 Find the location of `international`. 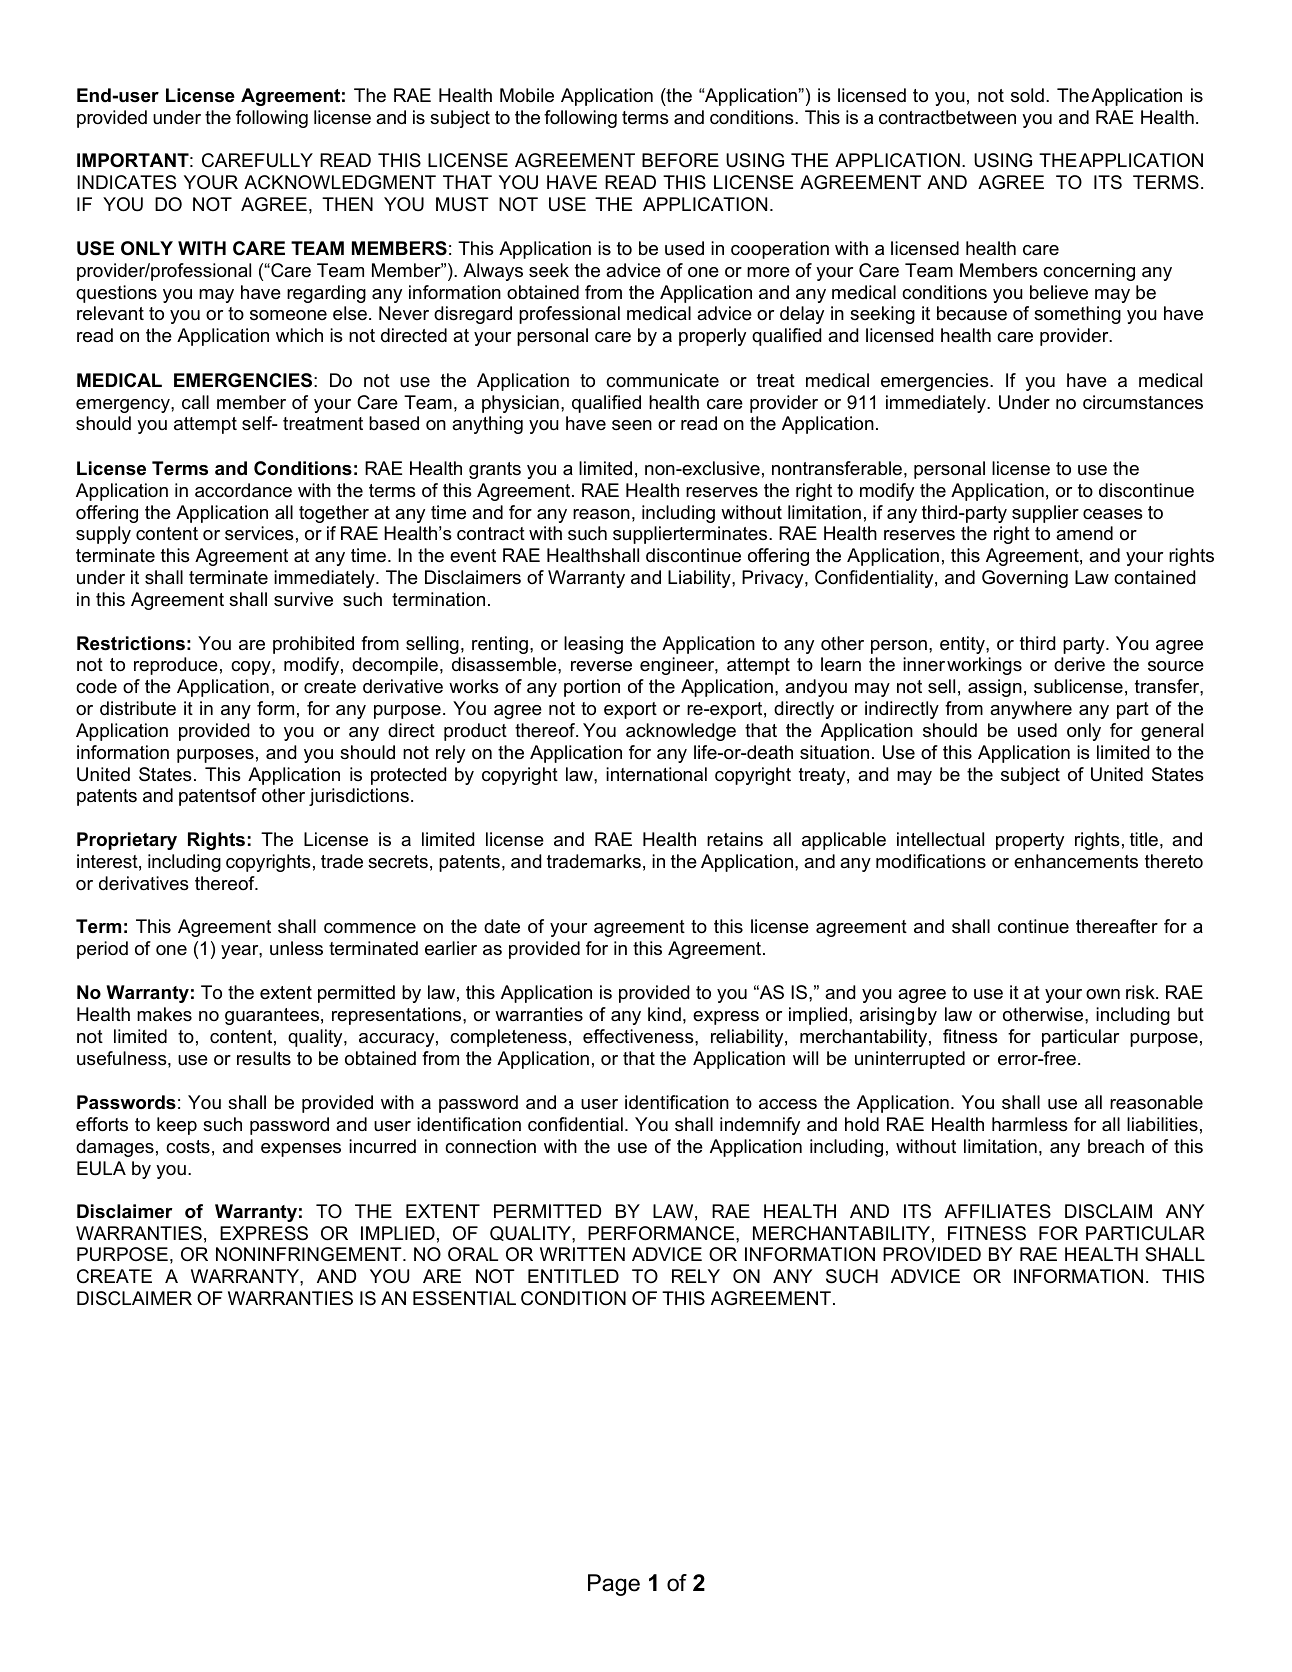

international is located at coordinates (656, 774).
